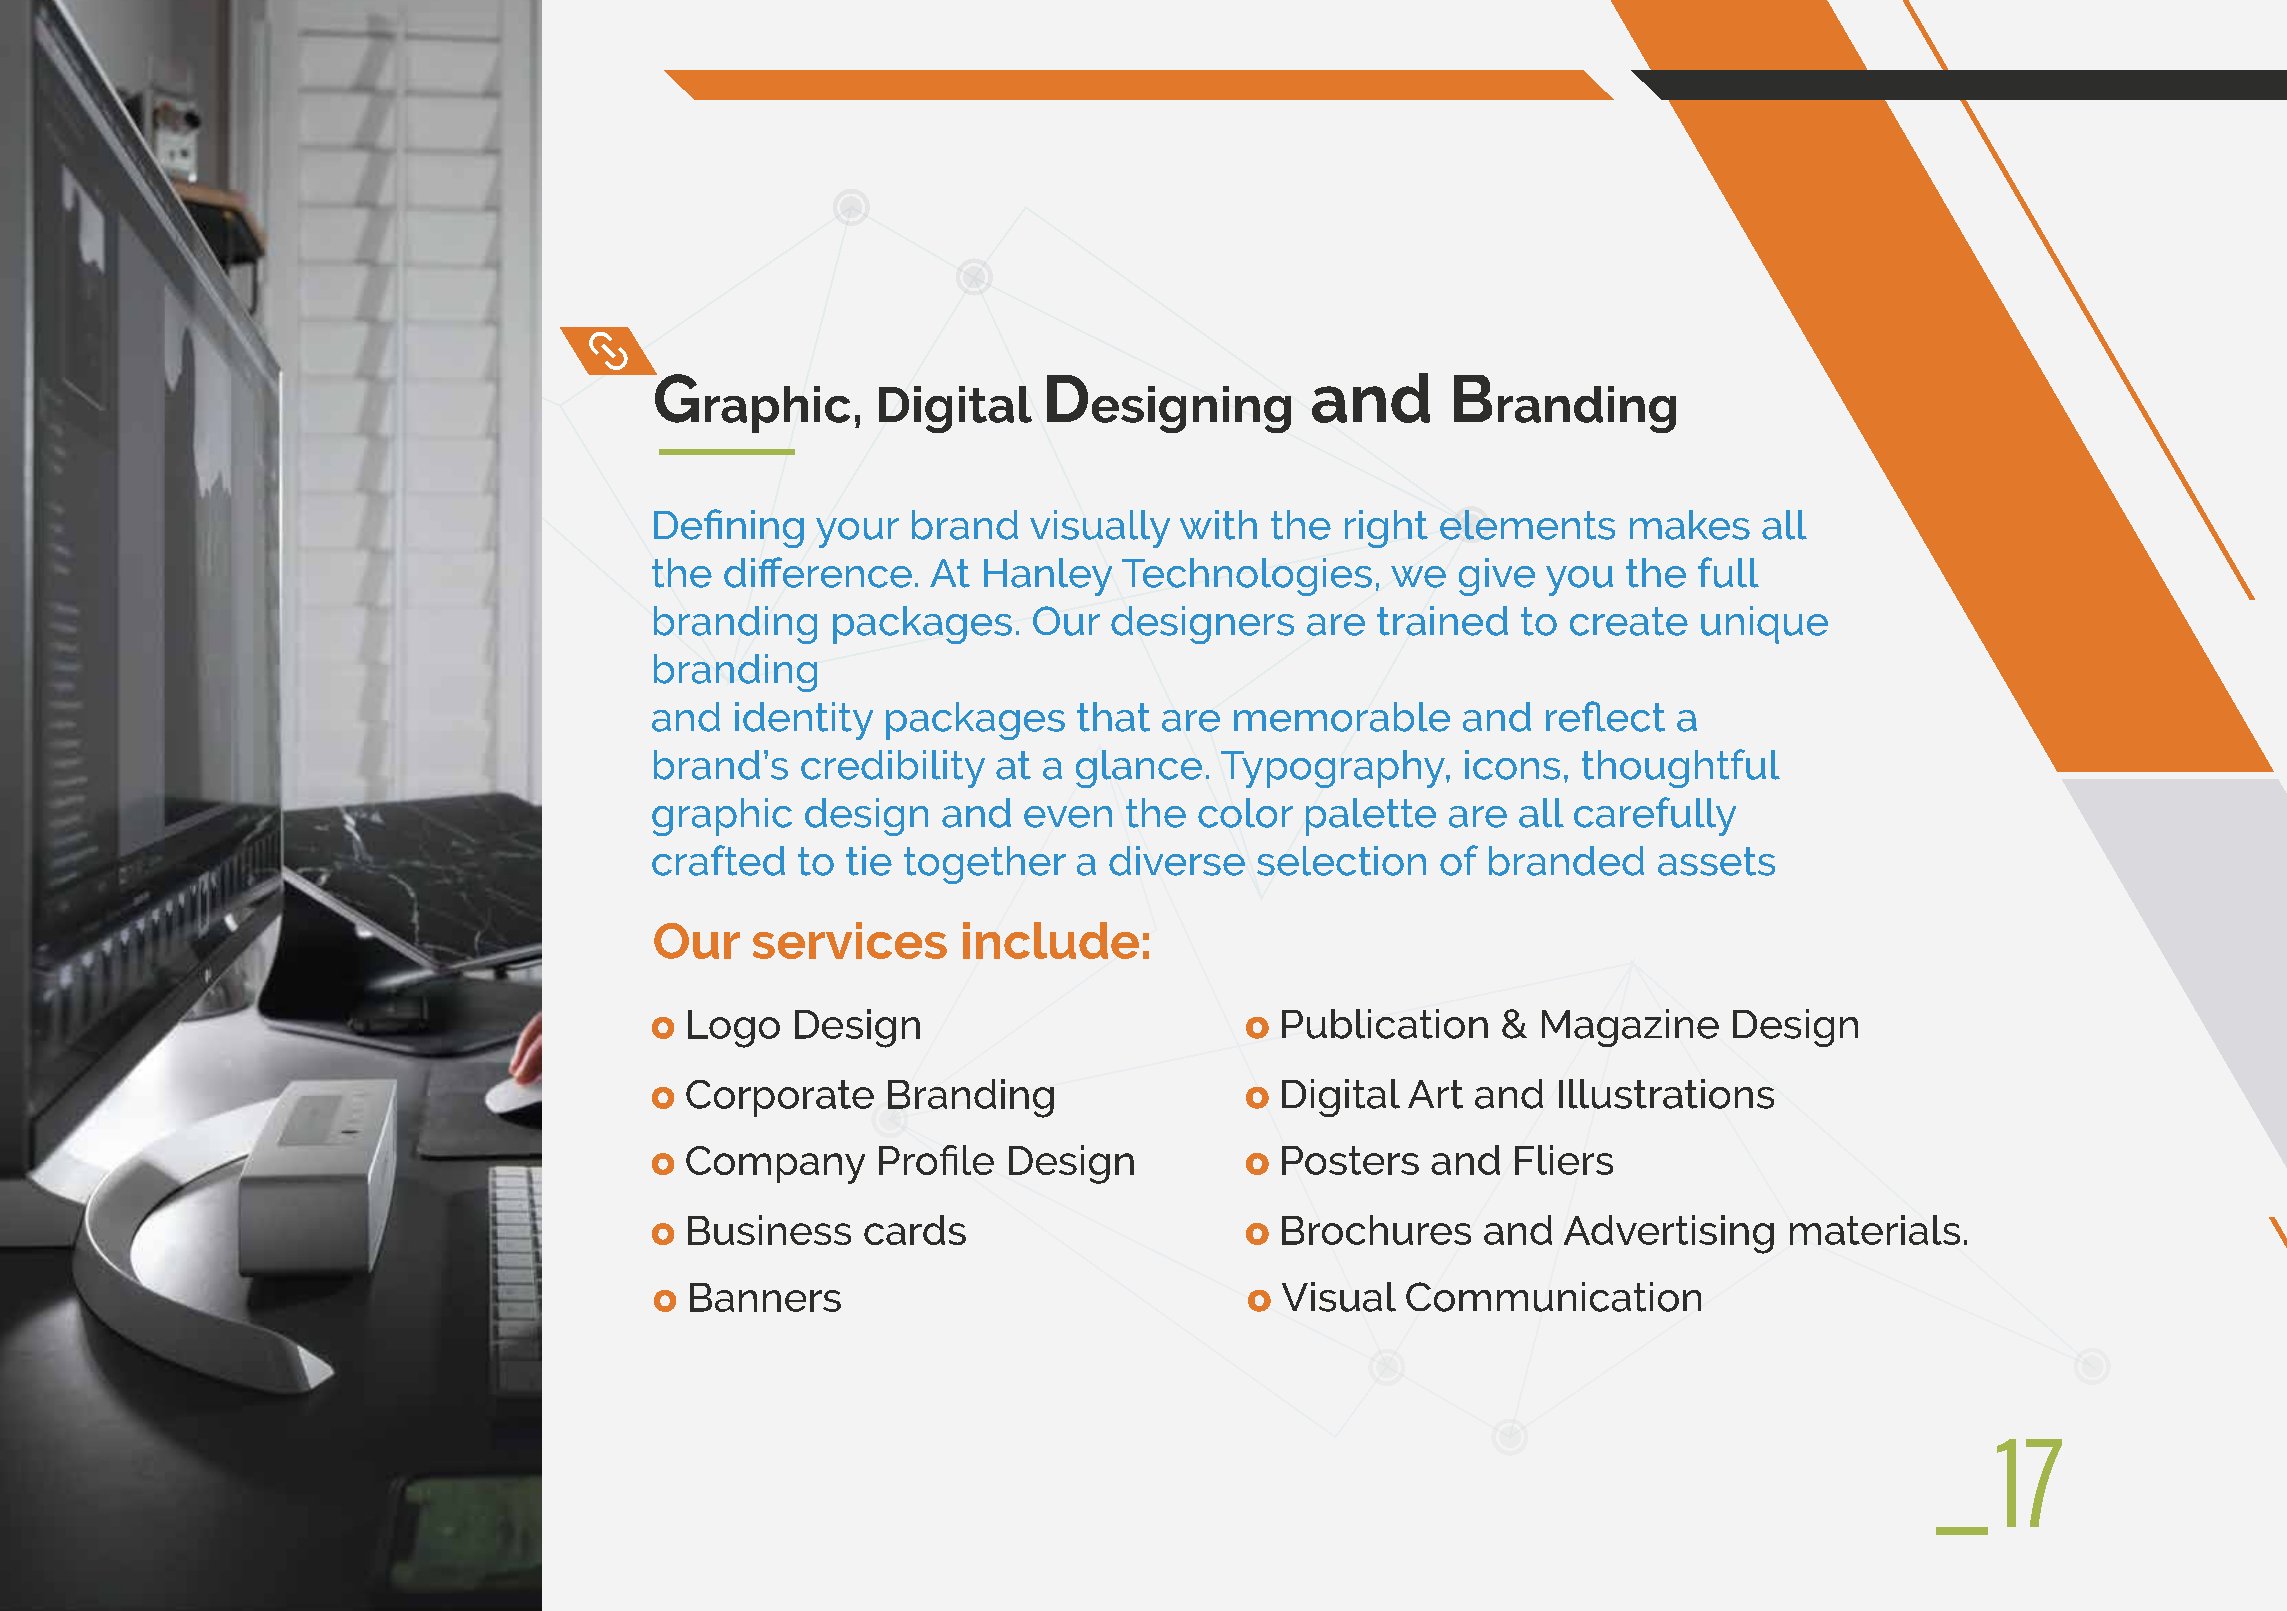 The width and height of the screenshot is (2287, 1611). What do you see at coordinates (893, 769) in the screenshot?
I see `credibility` at bounding box center [893, 769].
